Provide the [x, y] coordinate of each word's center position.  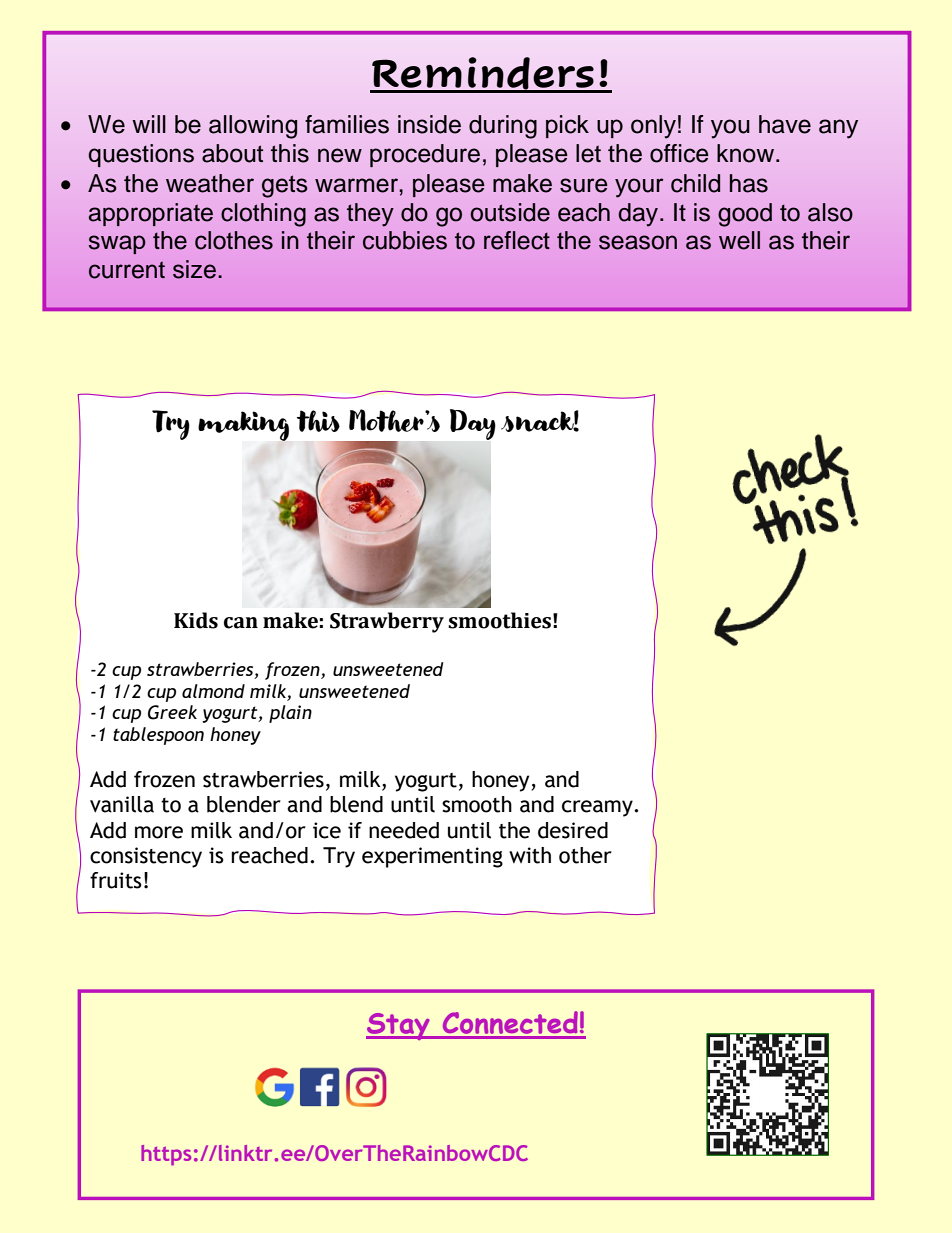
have [785, 124]
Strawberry [387, 622]
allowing [253, 127]
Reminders [483, 74]
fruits [116, 880]
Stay [399, 1026]
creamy [598, 808]
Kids [196, 620]
